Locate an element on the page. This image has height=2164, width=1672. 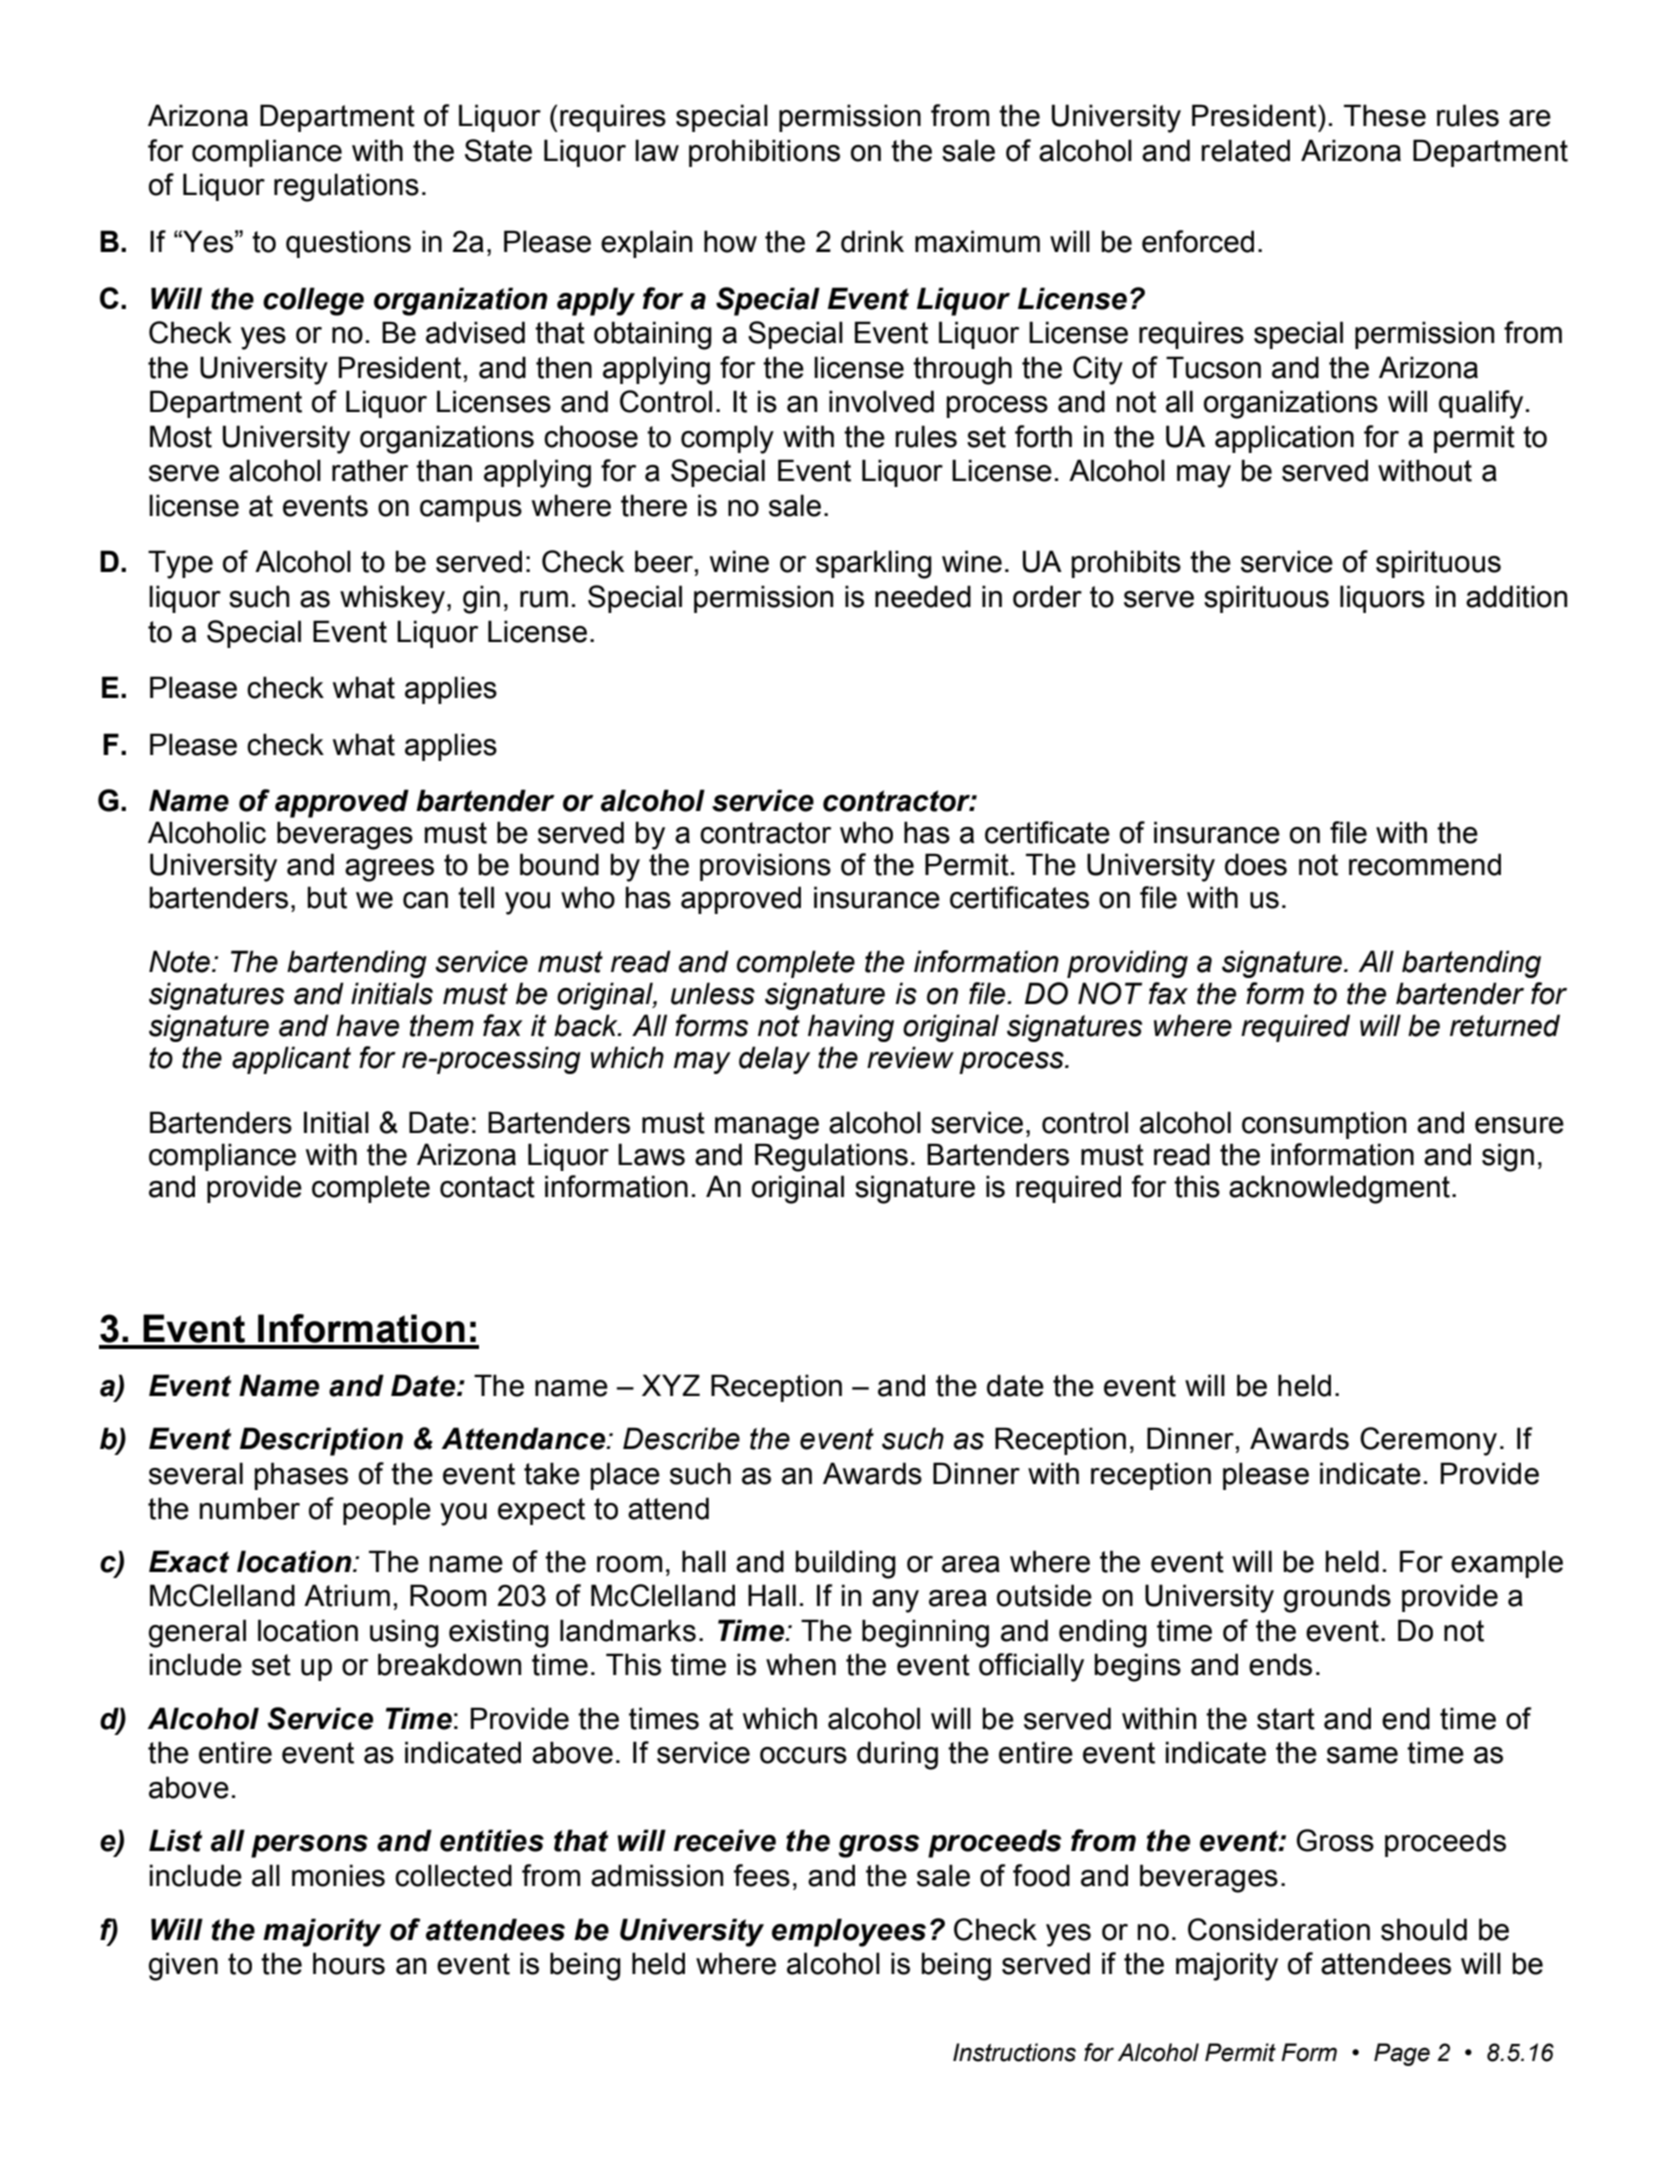
questions is located at coordinates (348, 244).
